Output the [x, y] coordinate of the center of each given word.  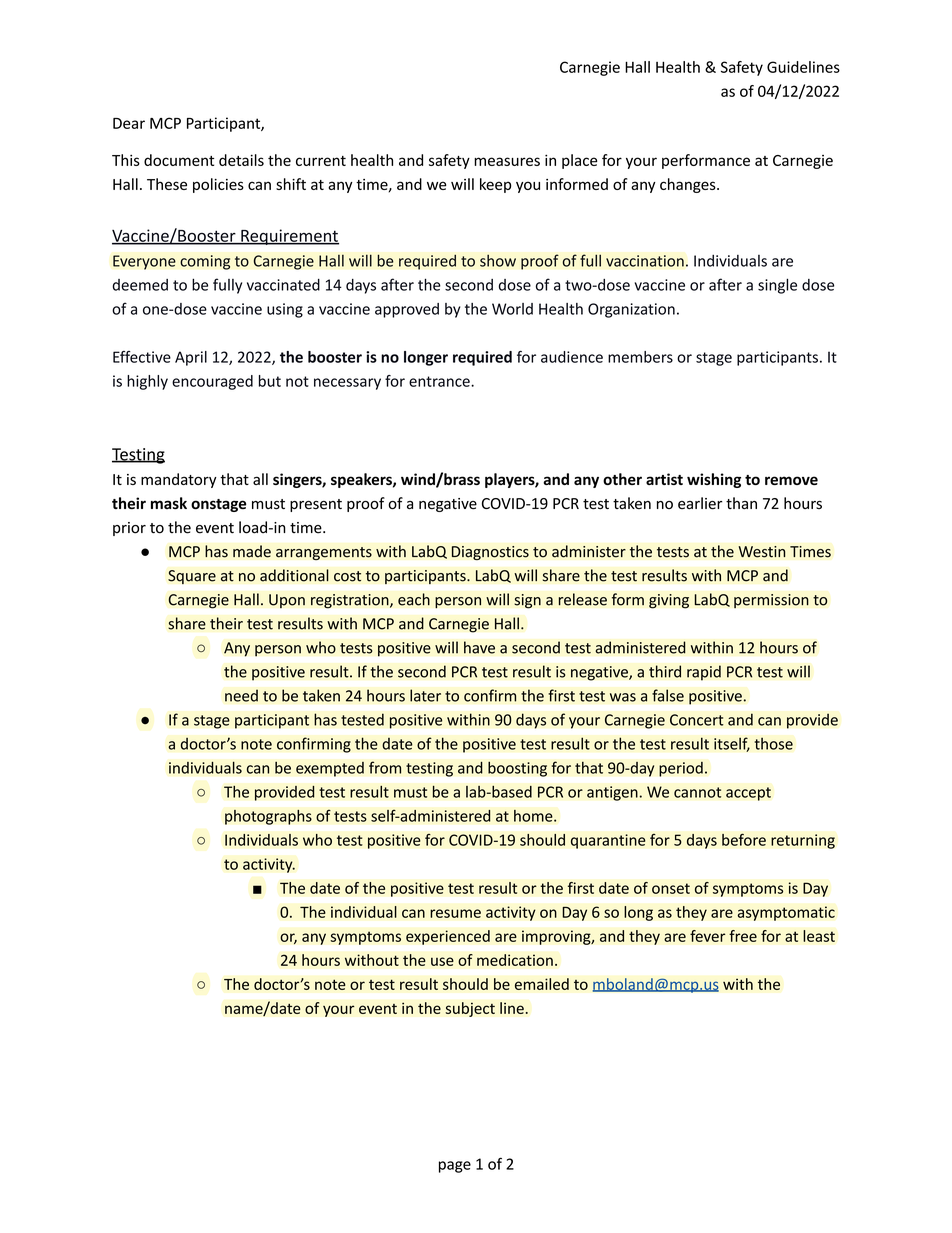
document [179, 160]
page [455, 1167]
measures [507, 161]
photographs [268, 817]
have [479, 647]
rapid [704, 673]
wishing [714, 480]
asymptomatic [786, 913]
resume [455, 913]
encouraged [212, 382]
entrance [440, 381]
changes [689, 185]
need [241, 695]
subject [470, 1009]
